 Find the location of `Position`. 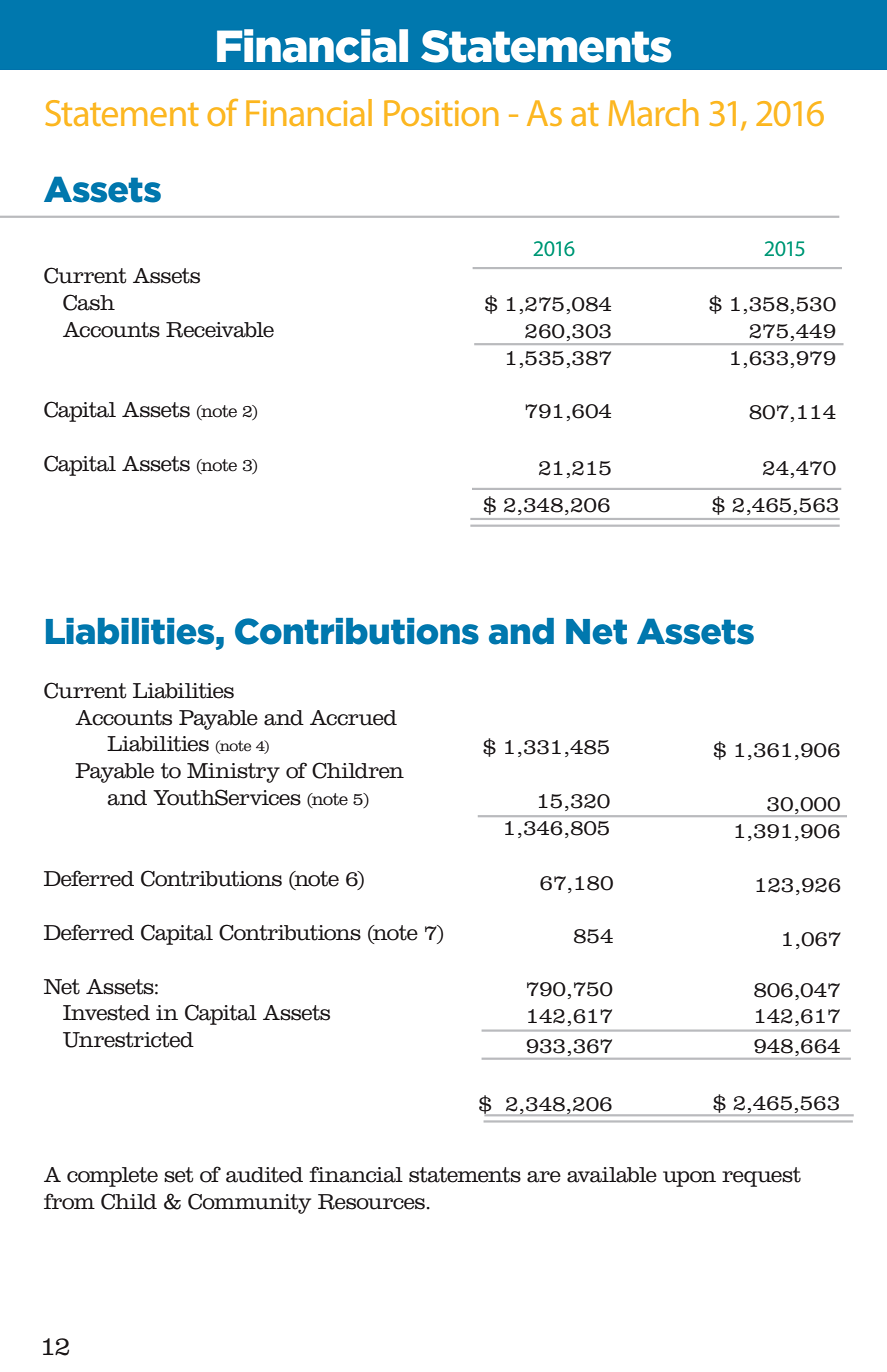

Position is located at coordinates (441, 113).
